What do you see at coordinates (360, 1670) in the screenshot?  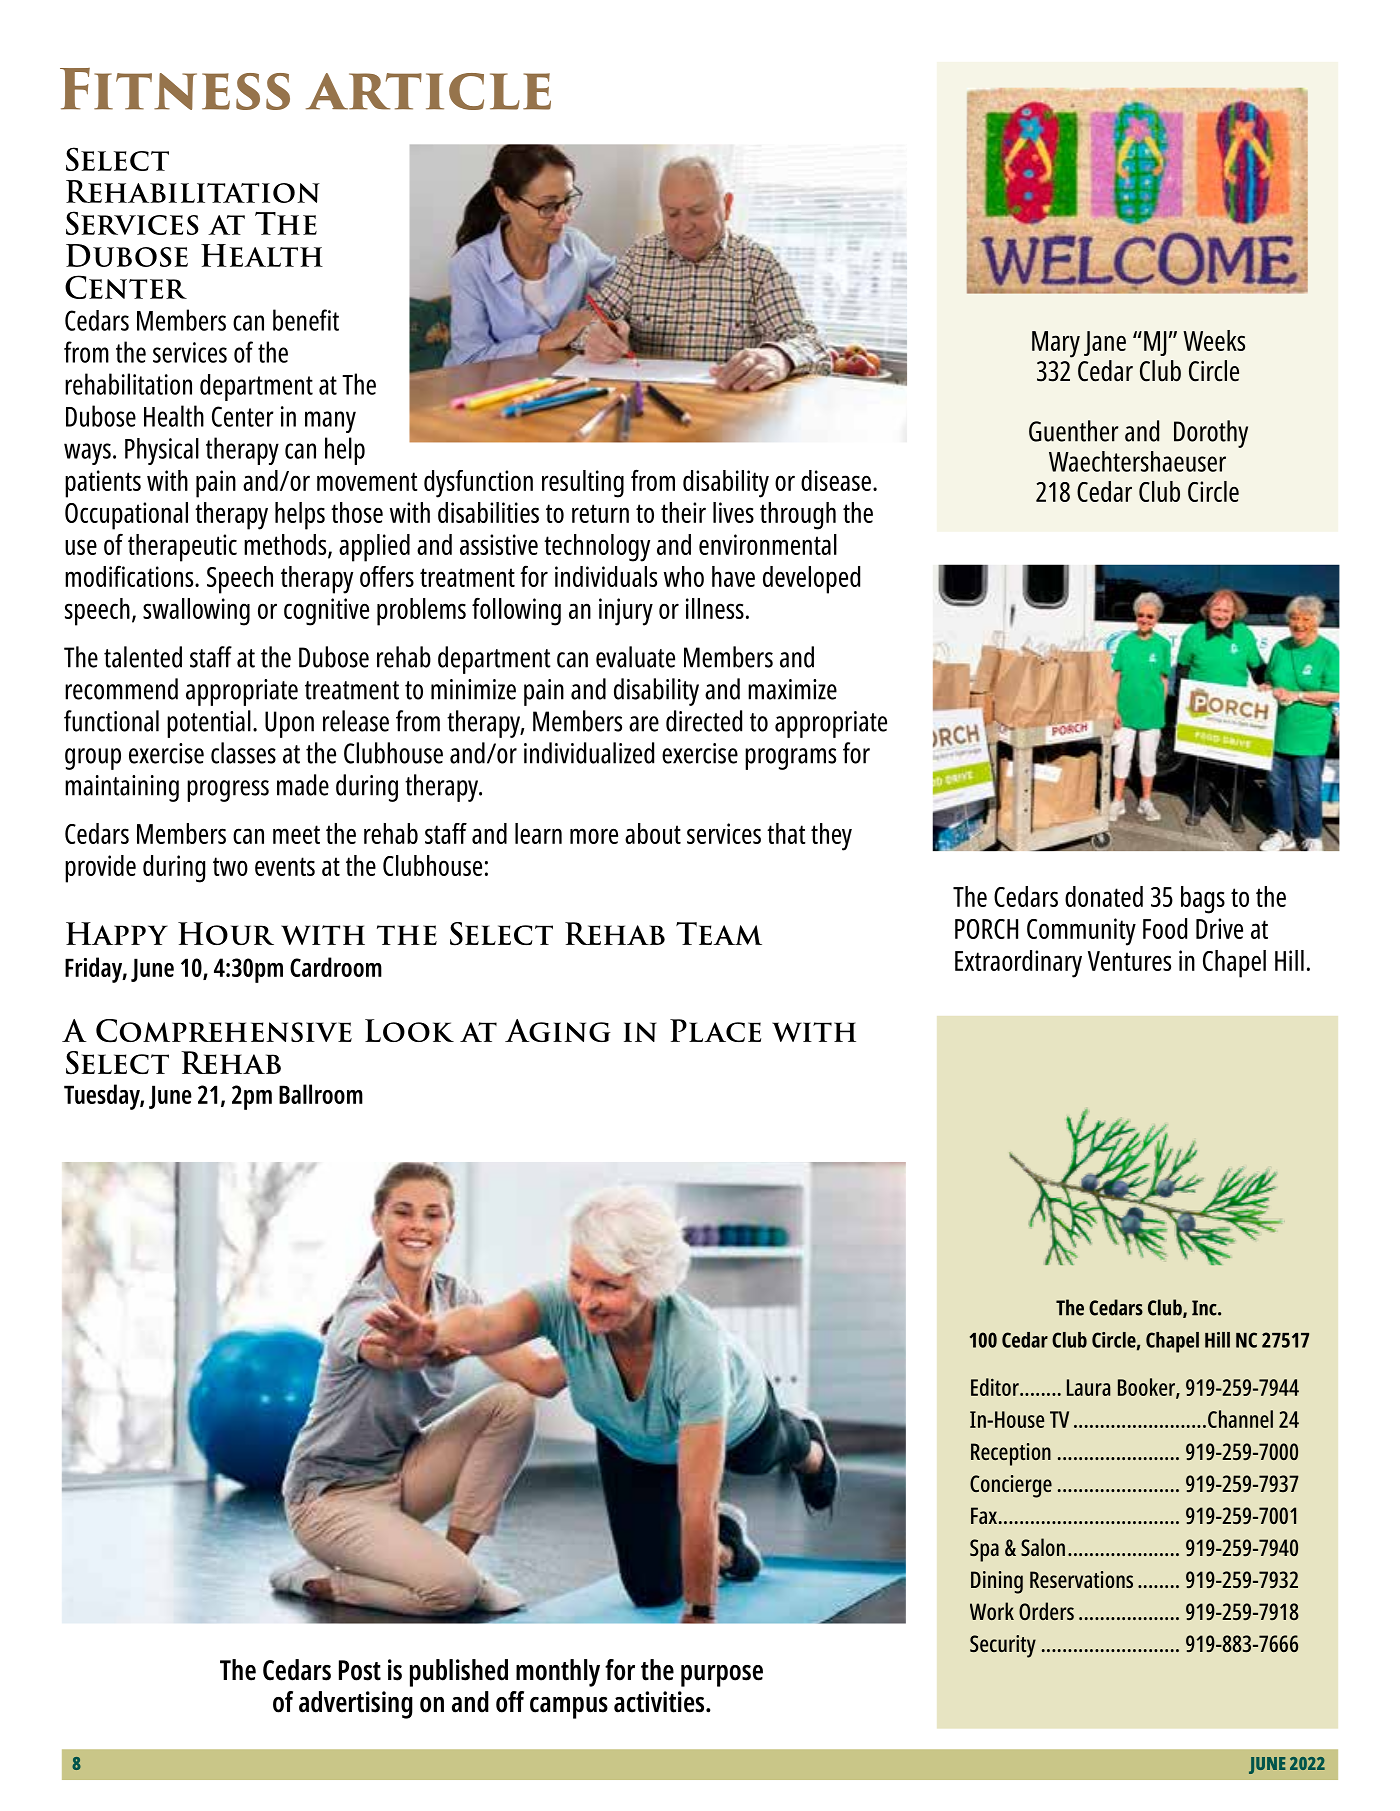 I see `Post` at bounding box center [360, 1670].
